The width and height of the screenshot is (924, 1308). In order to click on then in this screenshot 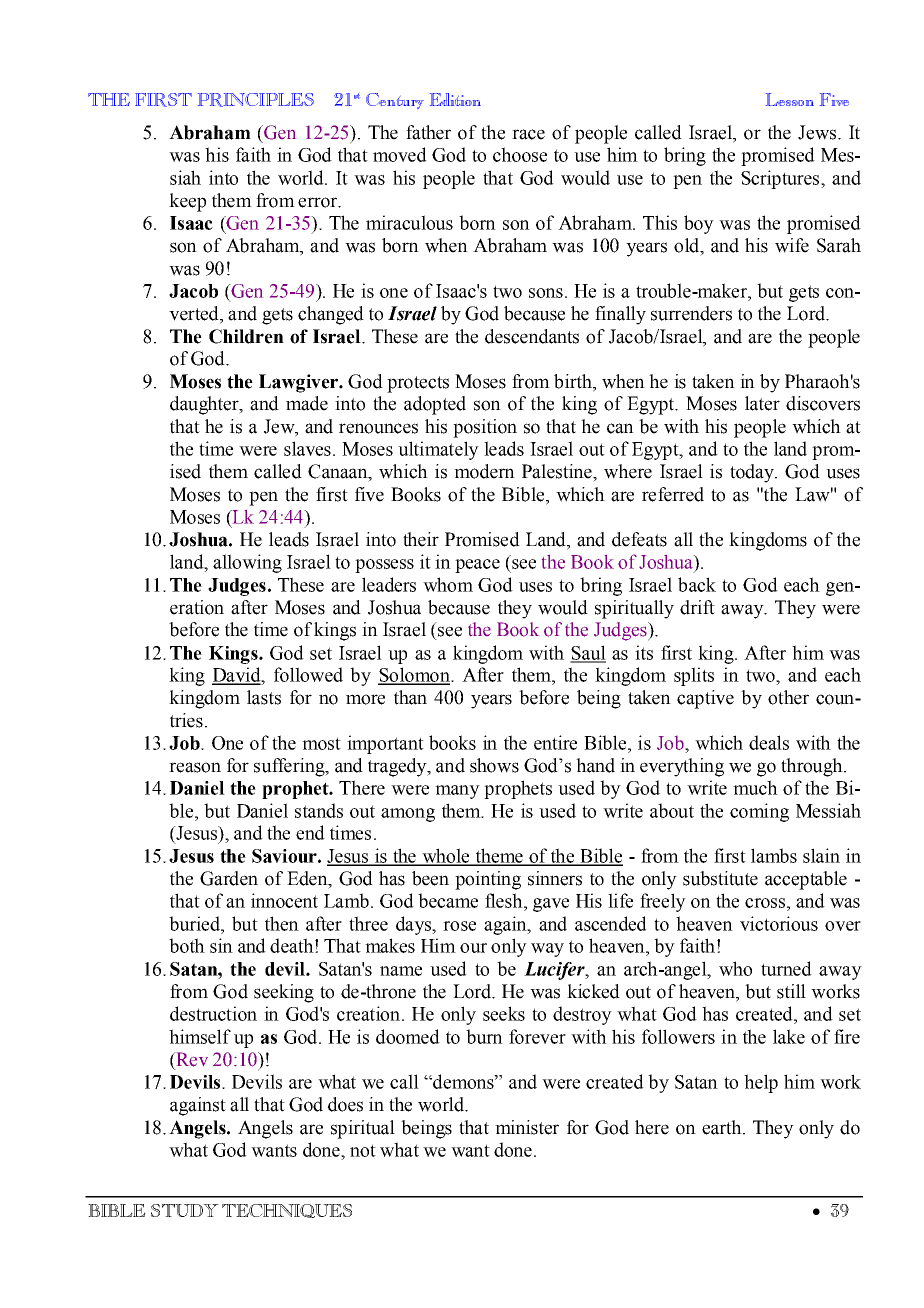, I will do `click(282, 923)`.
